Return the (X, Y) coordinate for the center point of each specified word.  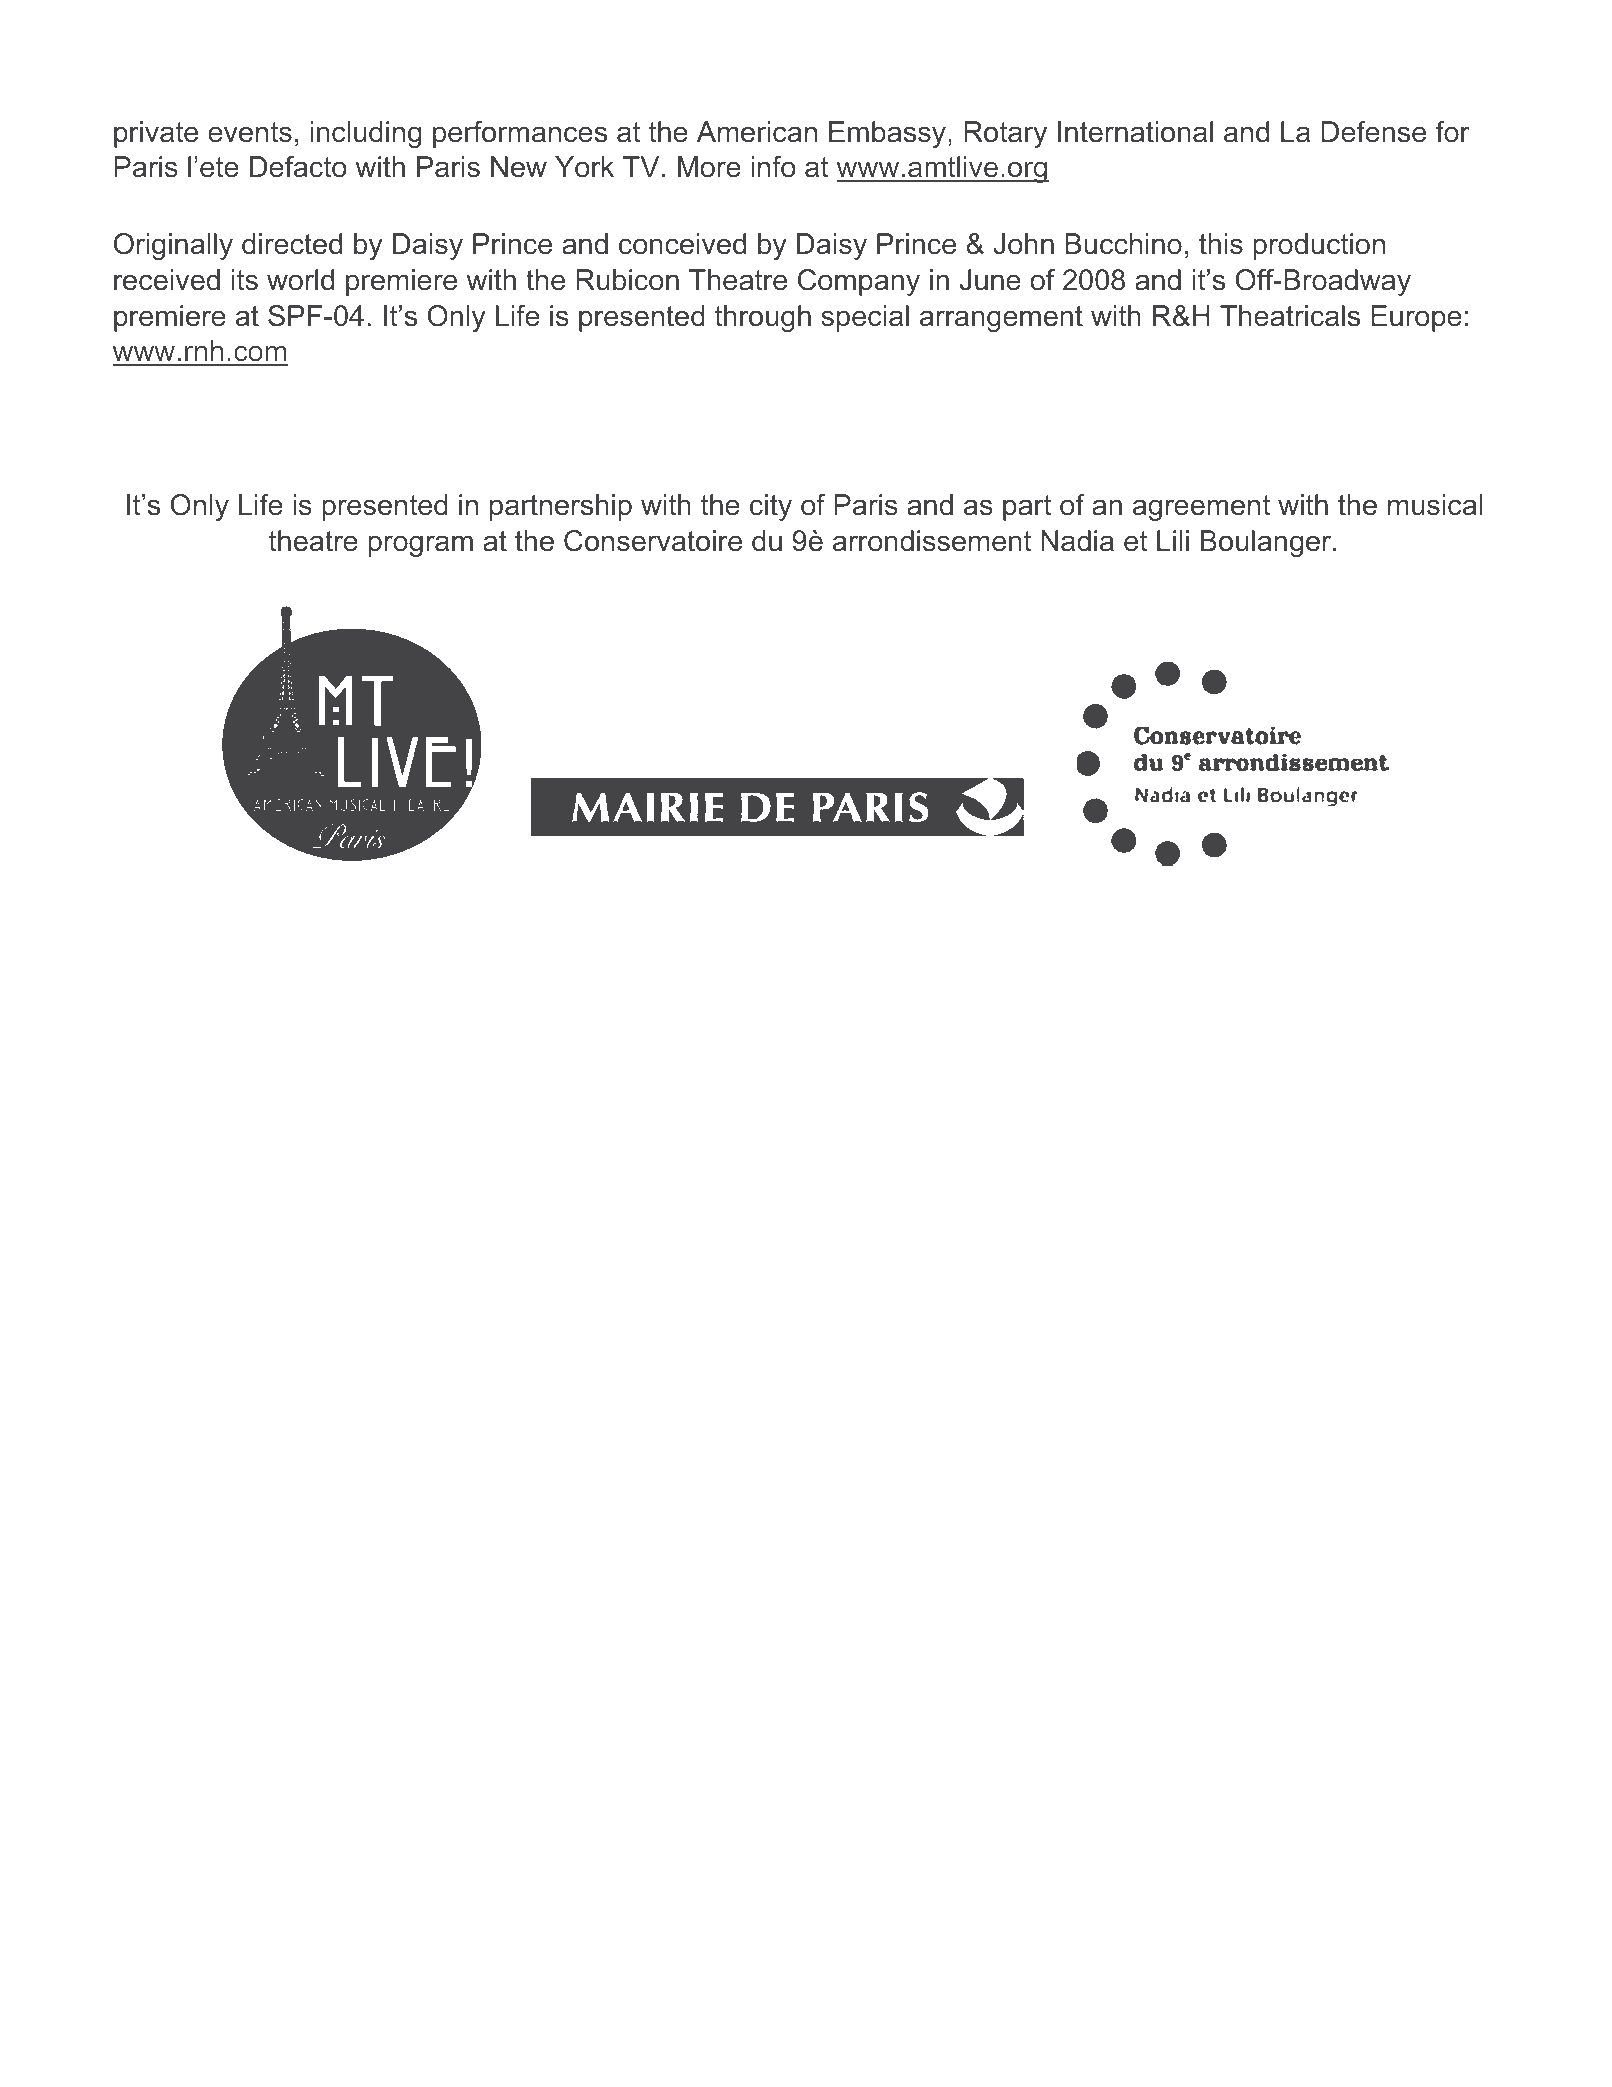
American (757, 132)
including (365, 134)
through (763, 318)
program (420, 546)
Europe (1416, 318)
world (300, 280)
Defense (1373, 132)
